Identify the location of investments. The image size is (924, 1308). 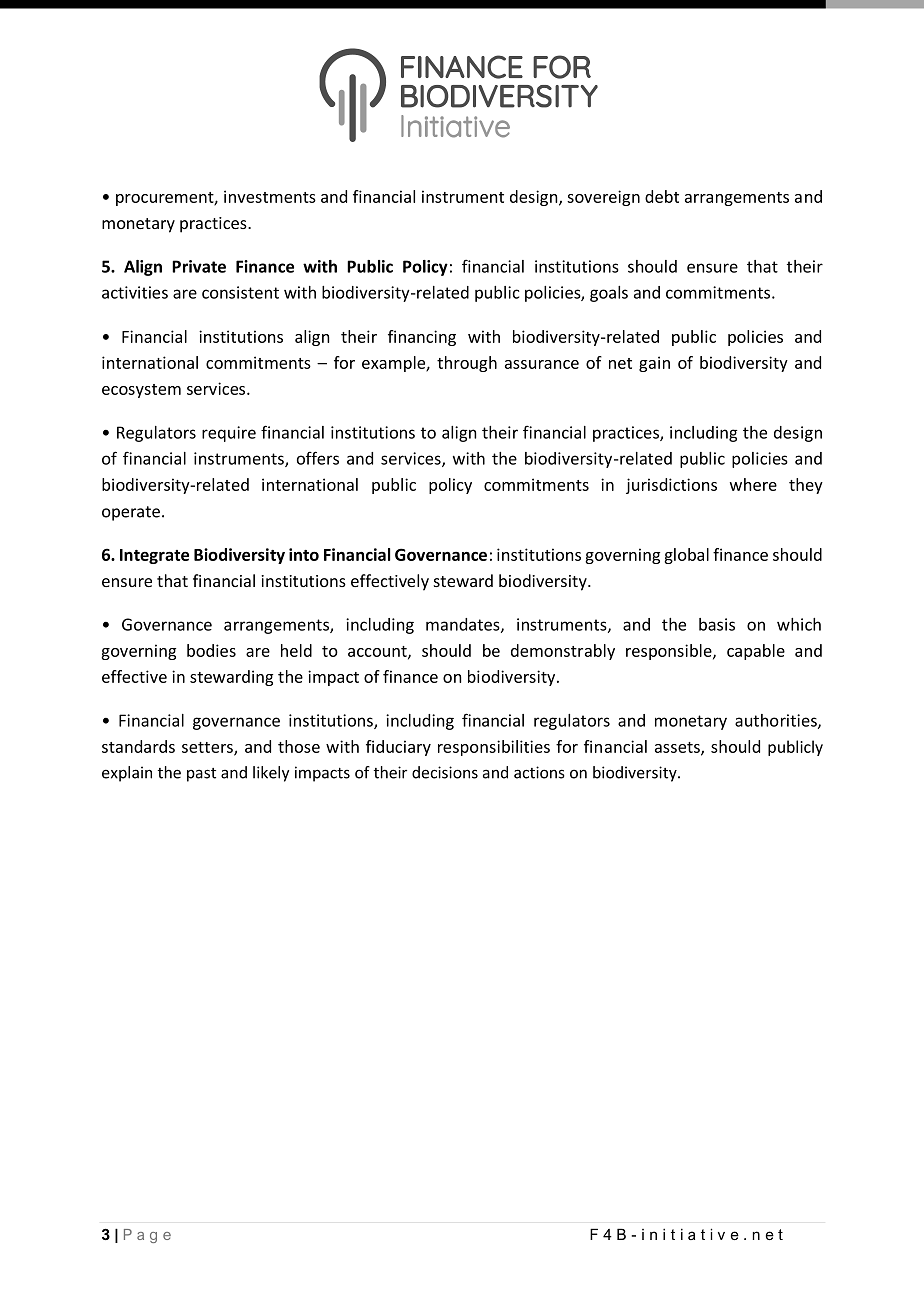
(270, 196).
